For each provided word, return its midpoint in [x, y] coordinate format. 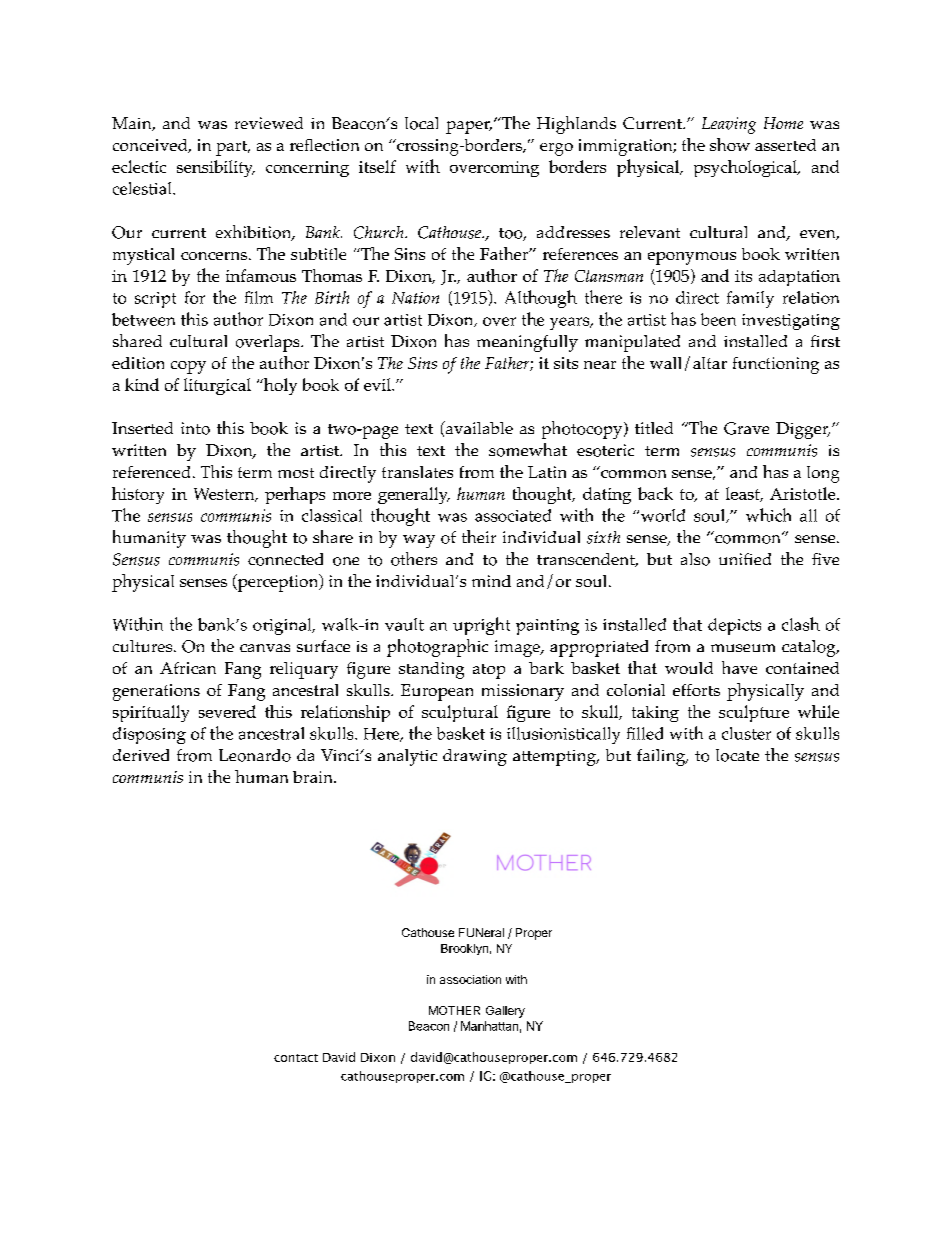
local [421, 123]
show [730, 144]
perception [278, 583]
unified [745, 559]
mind [491, 581]
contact [296, 1058]
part [233, 148]
